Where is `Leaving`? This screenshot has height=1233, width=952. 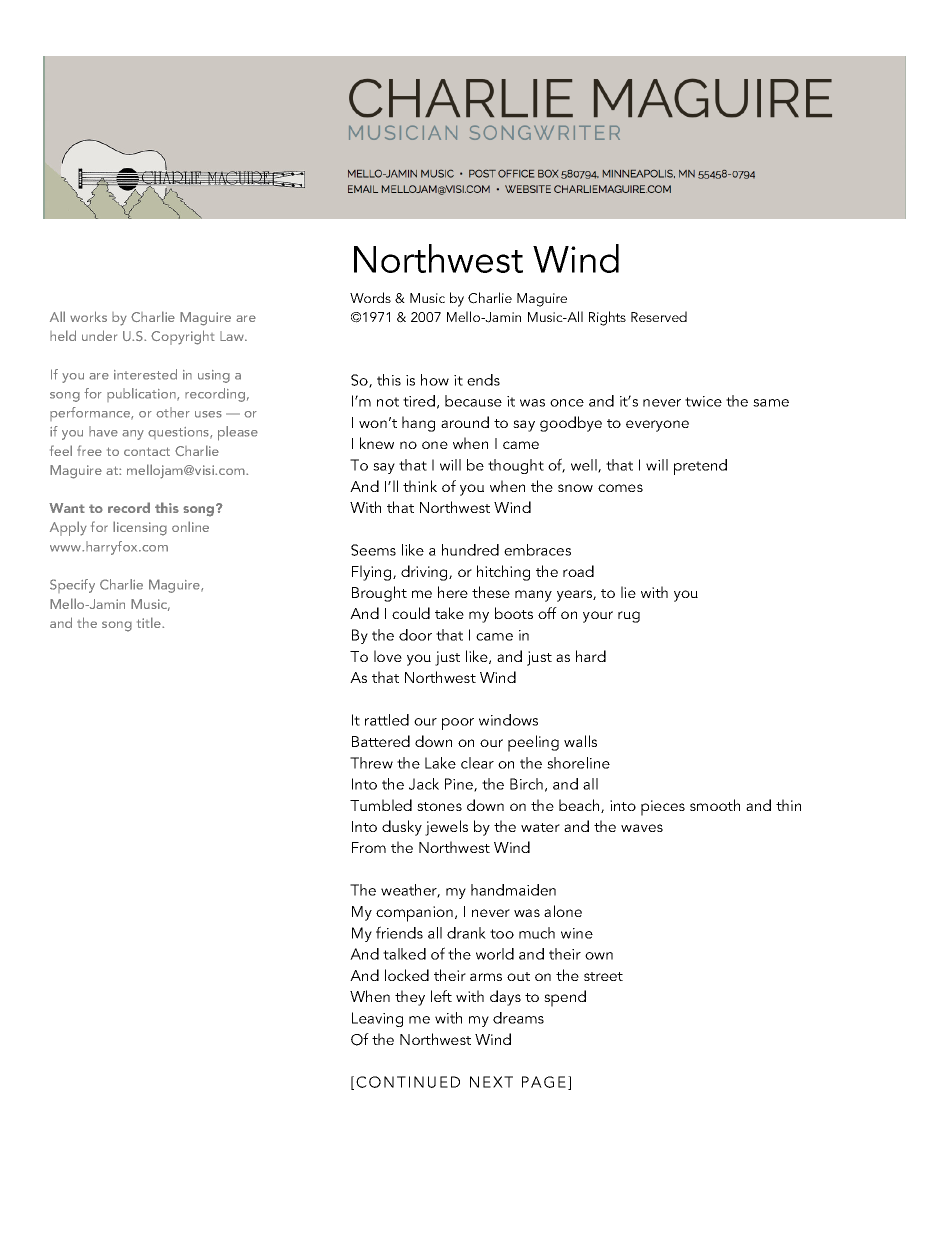
Leaving is located at coordinates (377, 1019).
